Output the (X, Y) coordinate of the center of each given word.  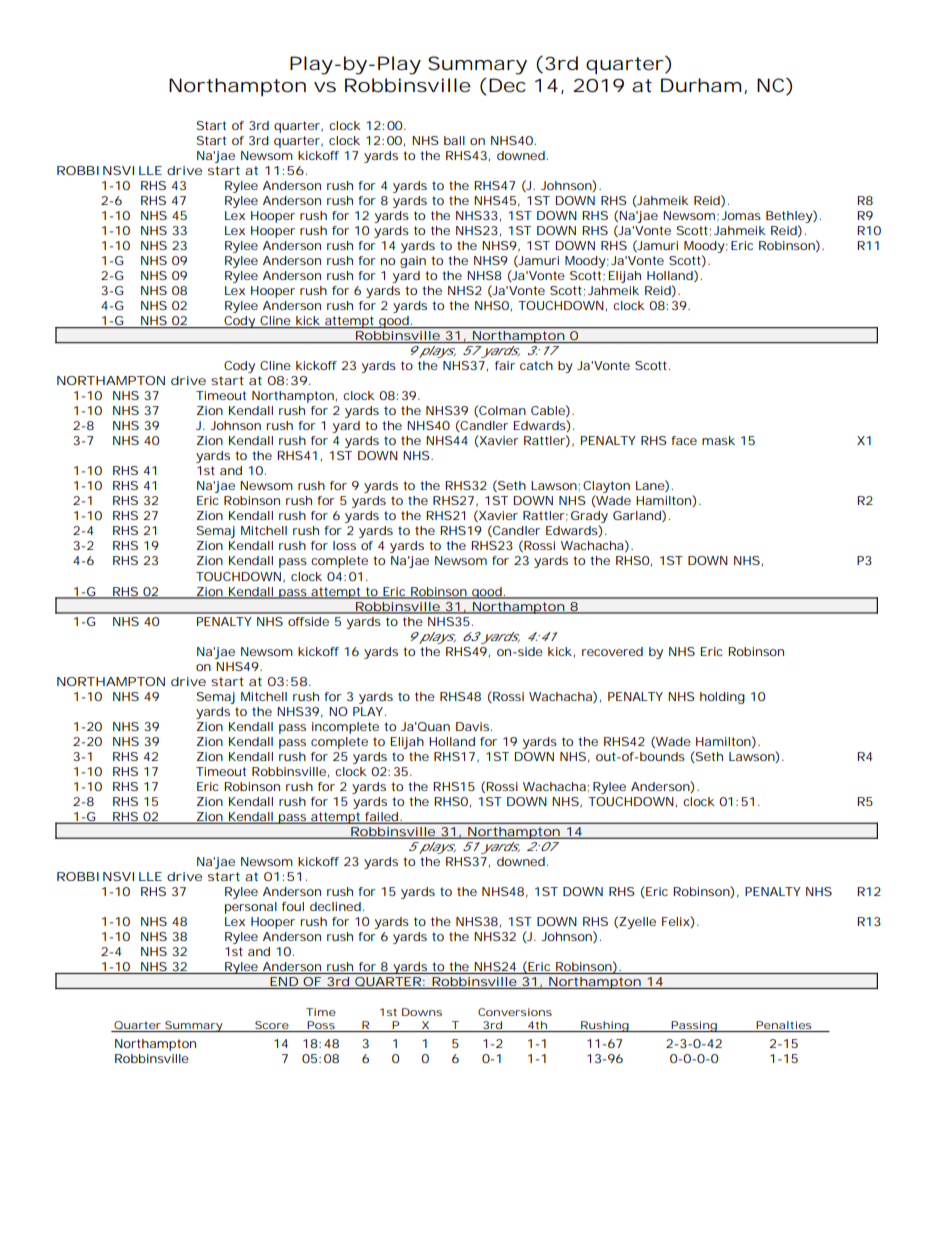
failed (383, 817)
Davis (474, 726)
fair (505, 365)
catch (536, 365)
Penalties (785, 1026)
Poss (322, 1026)
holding (722, 698)
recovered (612, 651)
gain (413, 262)
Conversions (515, 1012)
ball (454, 140)
